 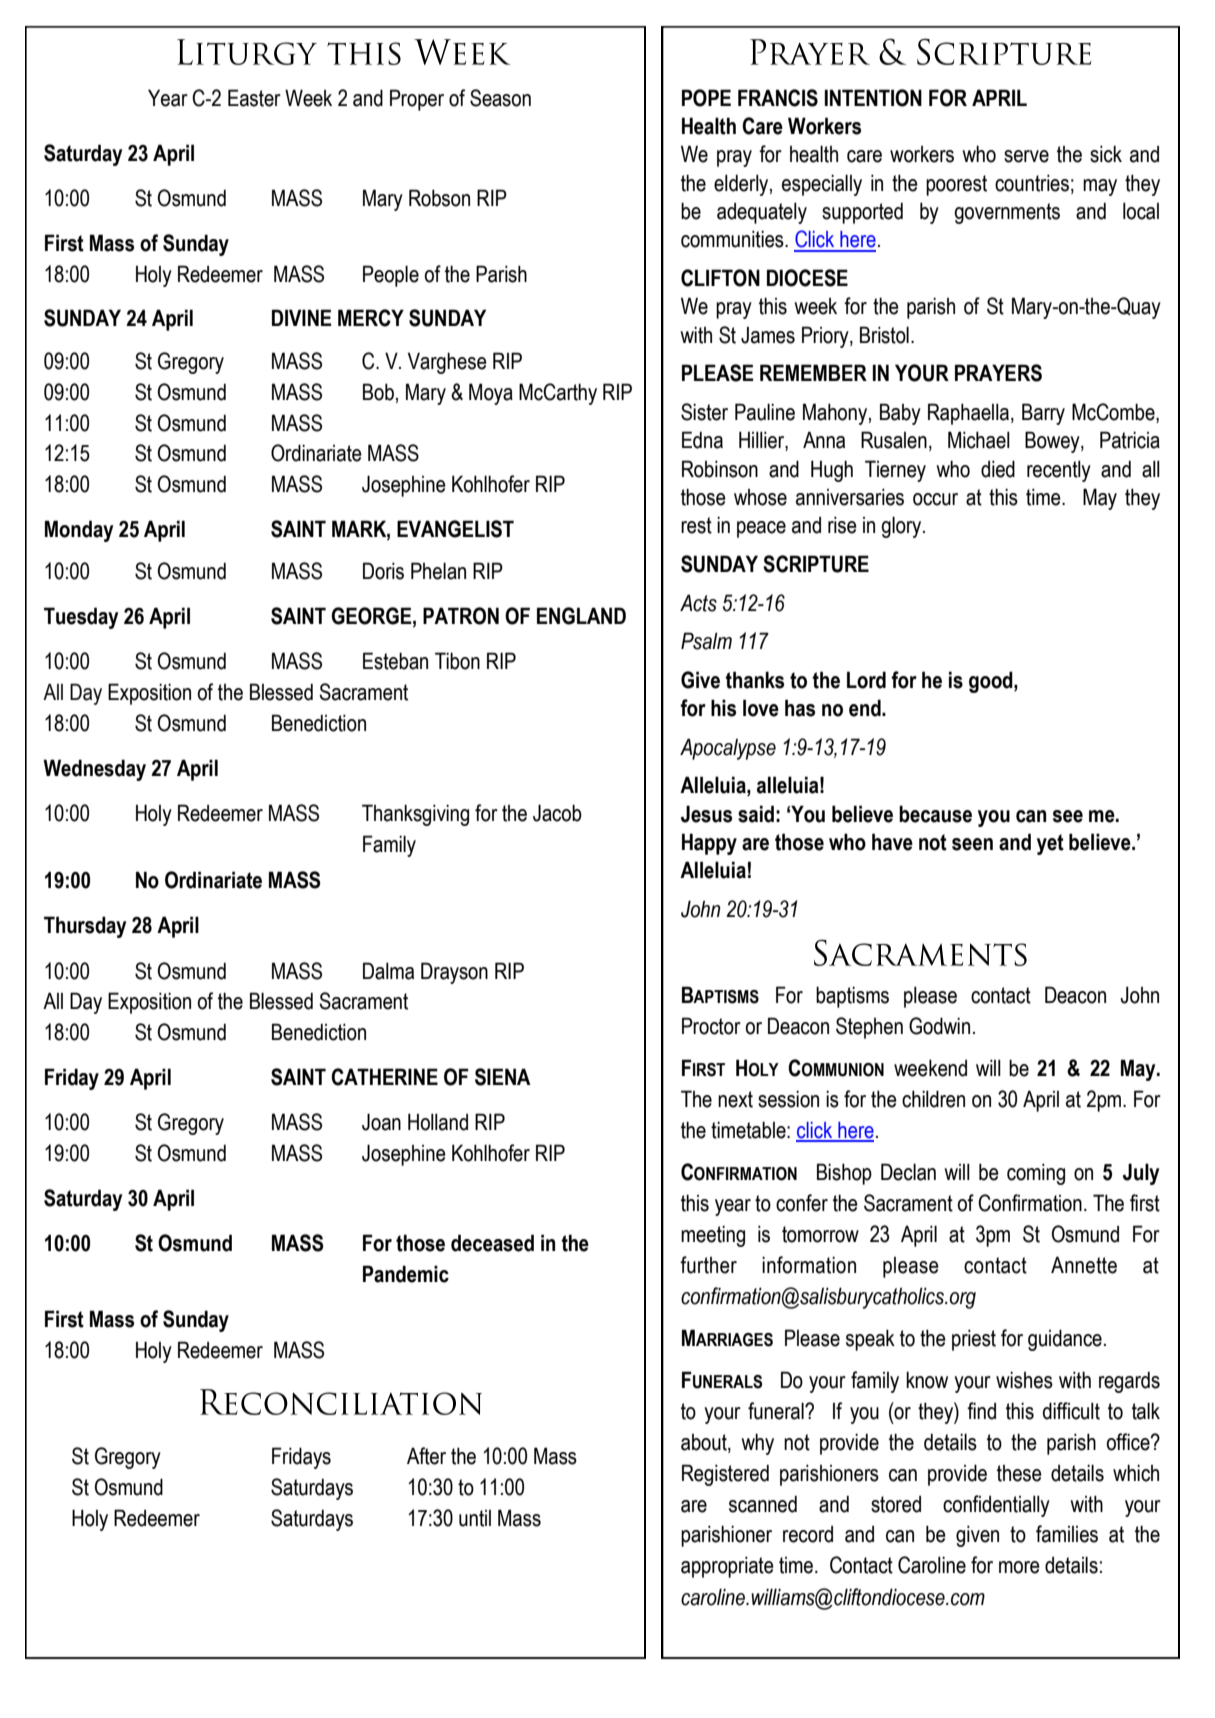 What do you see at coordinates (426, 1456) in the image?
I see `After` at bounding box center [426, 1456].
